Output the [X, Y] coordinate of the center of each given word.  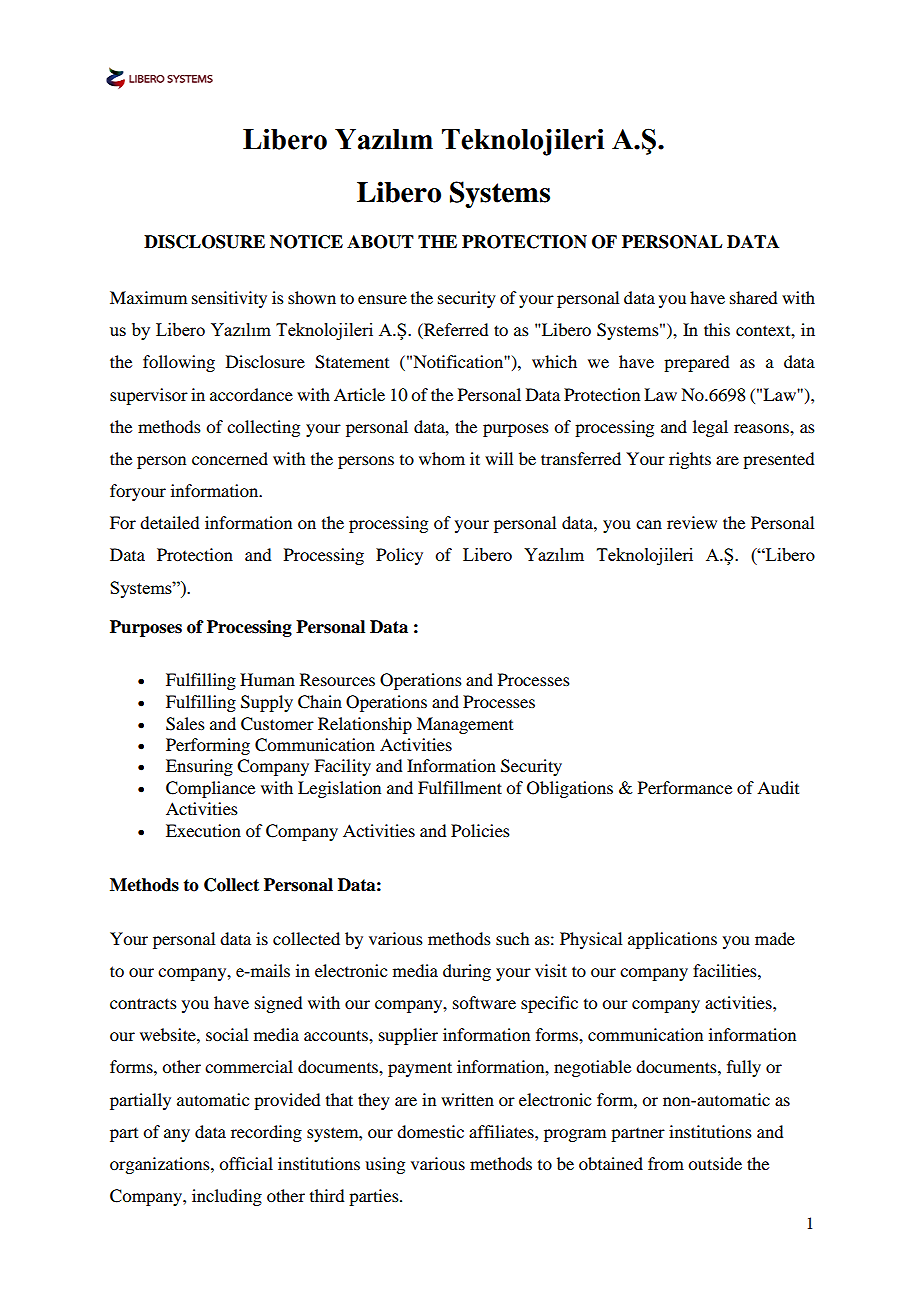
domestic [430, 1131]
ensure [382, 299]
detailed [169, 522]
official [246, 1163]
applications [672, 940]
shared [753, 297]
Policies [480, 830]
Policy [399, 556]
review [692, 522]
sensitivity [229, 299]
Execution [203, 830]
